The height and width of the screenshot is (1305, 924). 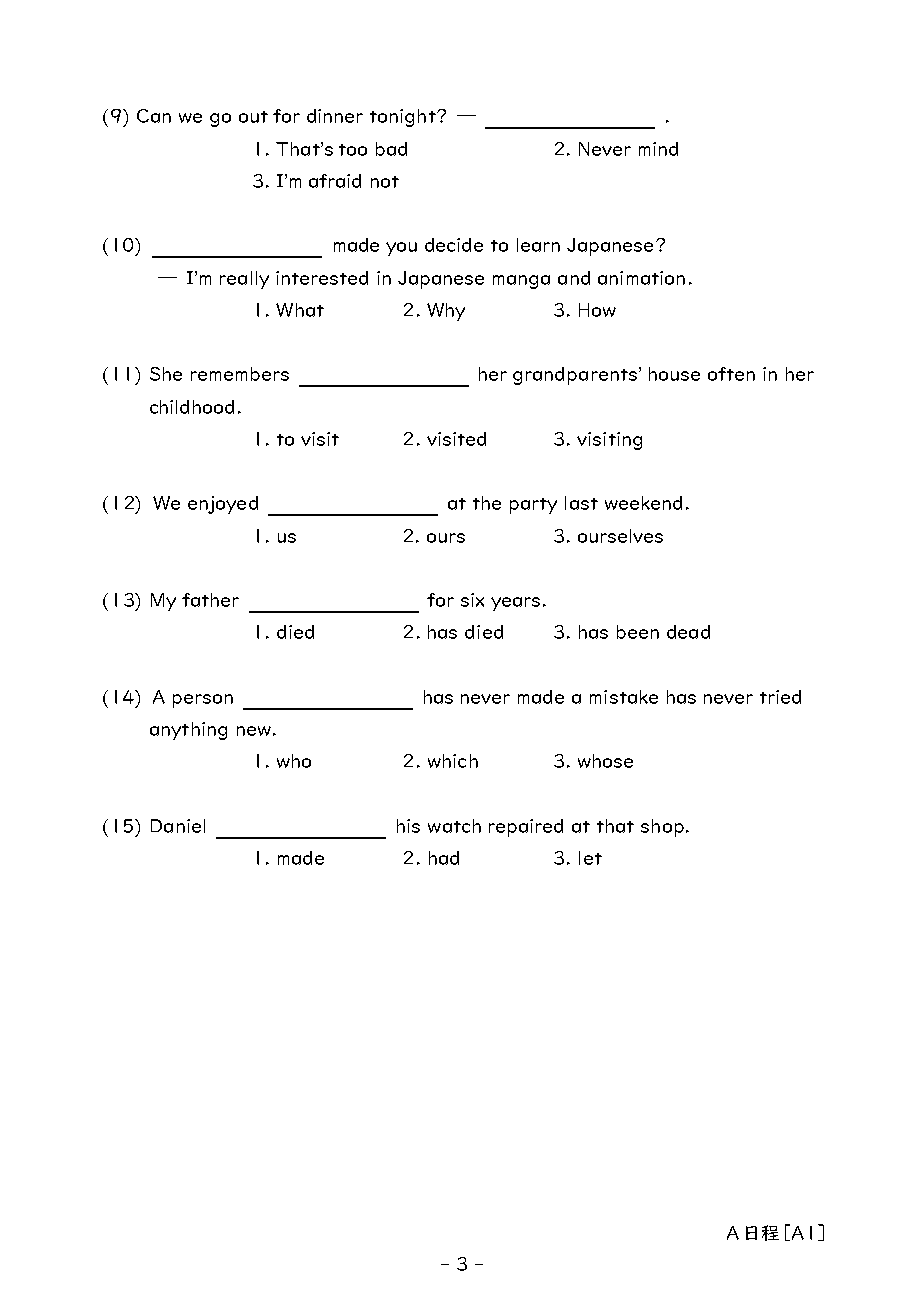 I want to click on watch, so click(x=454, y=826).
